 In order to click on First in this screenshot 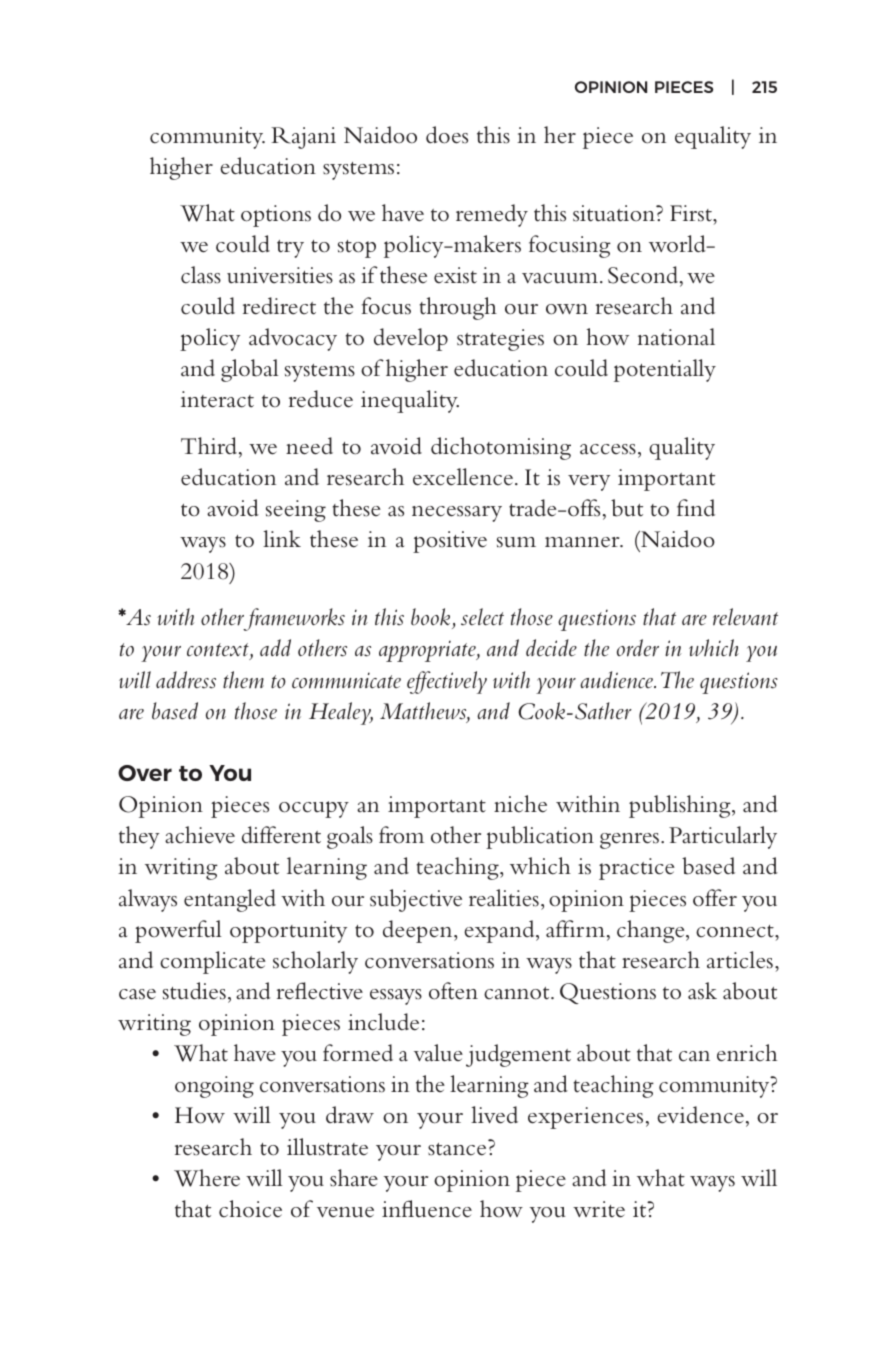, I will do `click(692, 213)`.
